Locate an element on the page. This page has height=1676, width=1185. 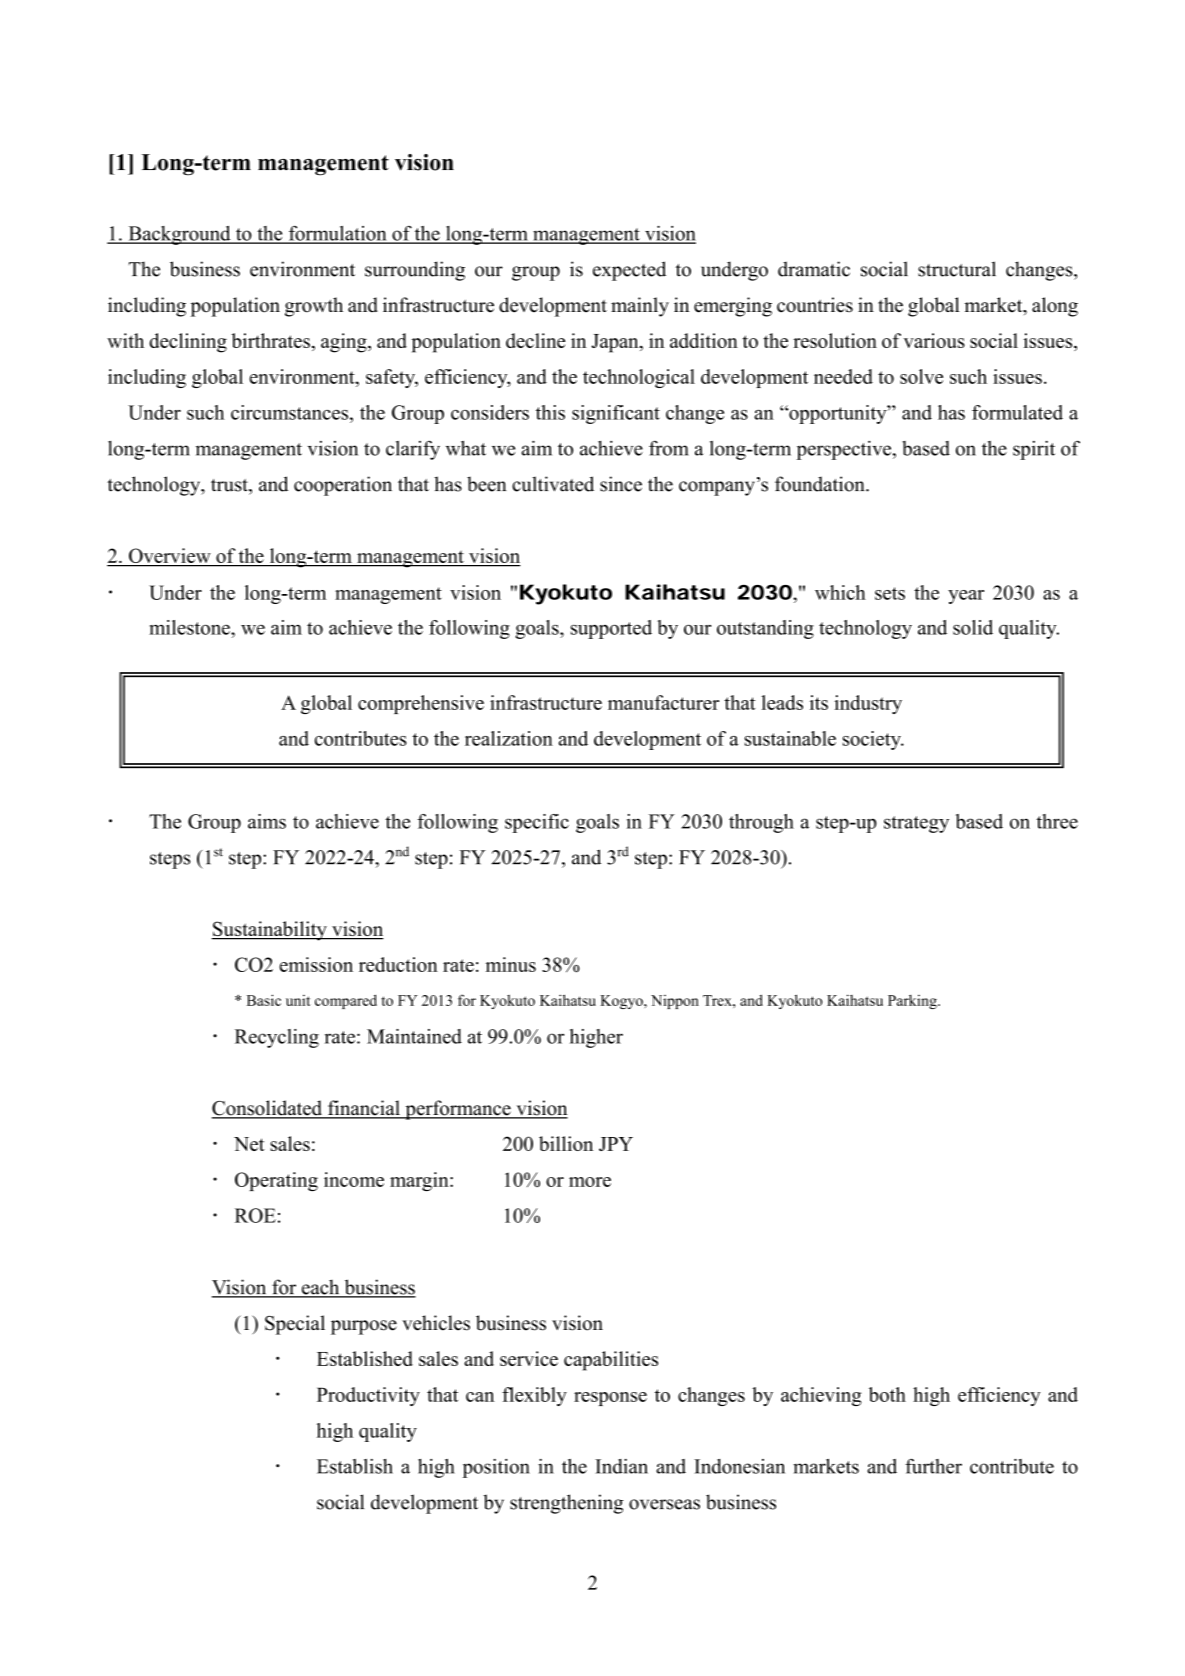
Productivity is located at coordinates (368, 1396).
